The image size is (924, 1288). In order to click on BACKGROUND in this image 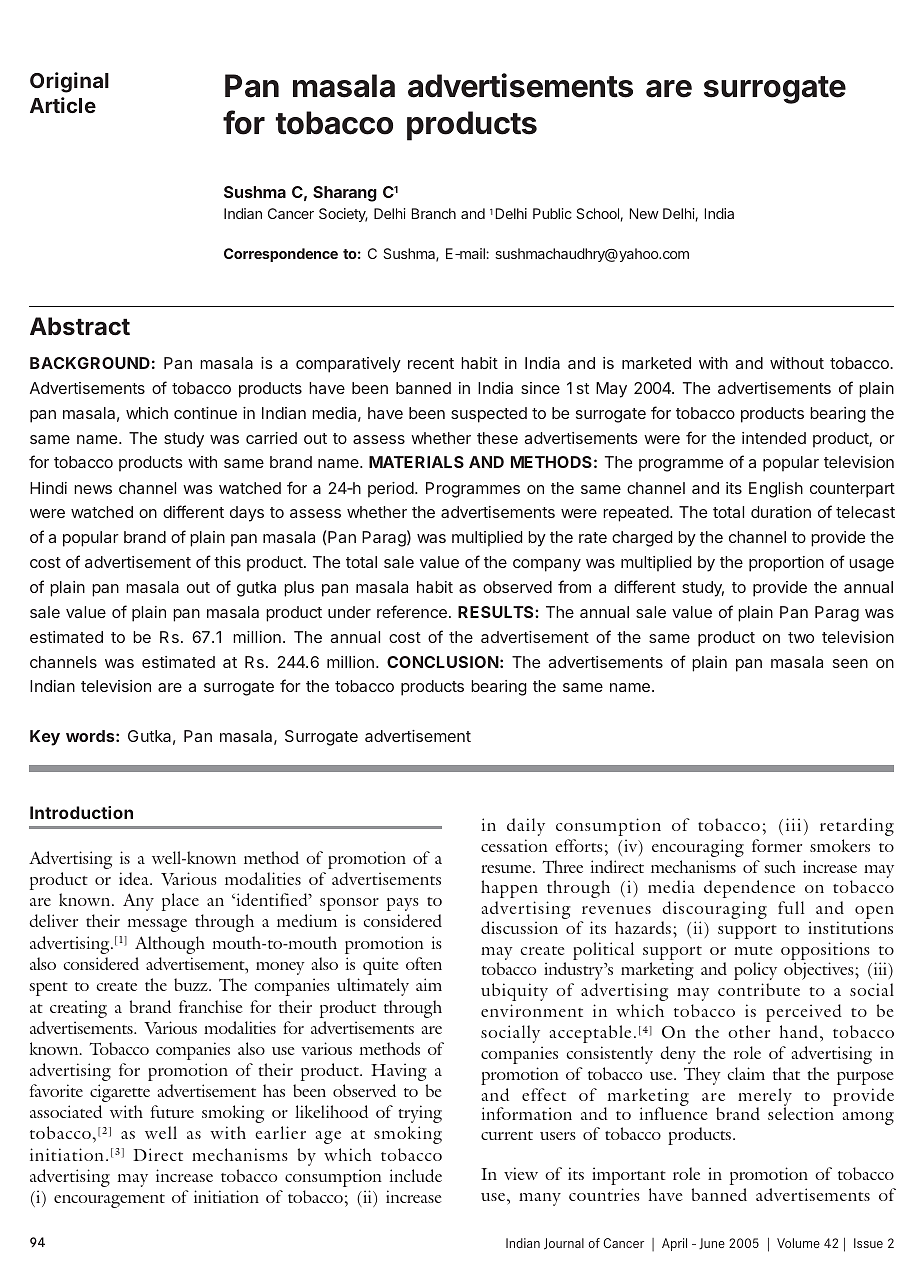, I will do `click(90, 363)`.
